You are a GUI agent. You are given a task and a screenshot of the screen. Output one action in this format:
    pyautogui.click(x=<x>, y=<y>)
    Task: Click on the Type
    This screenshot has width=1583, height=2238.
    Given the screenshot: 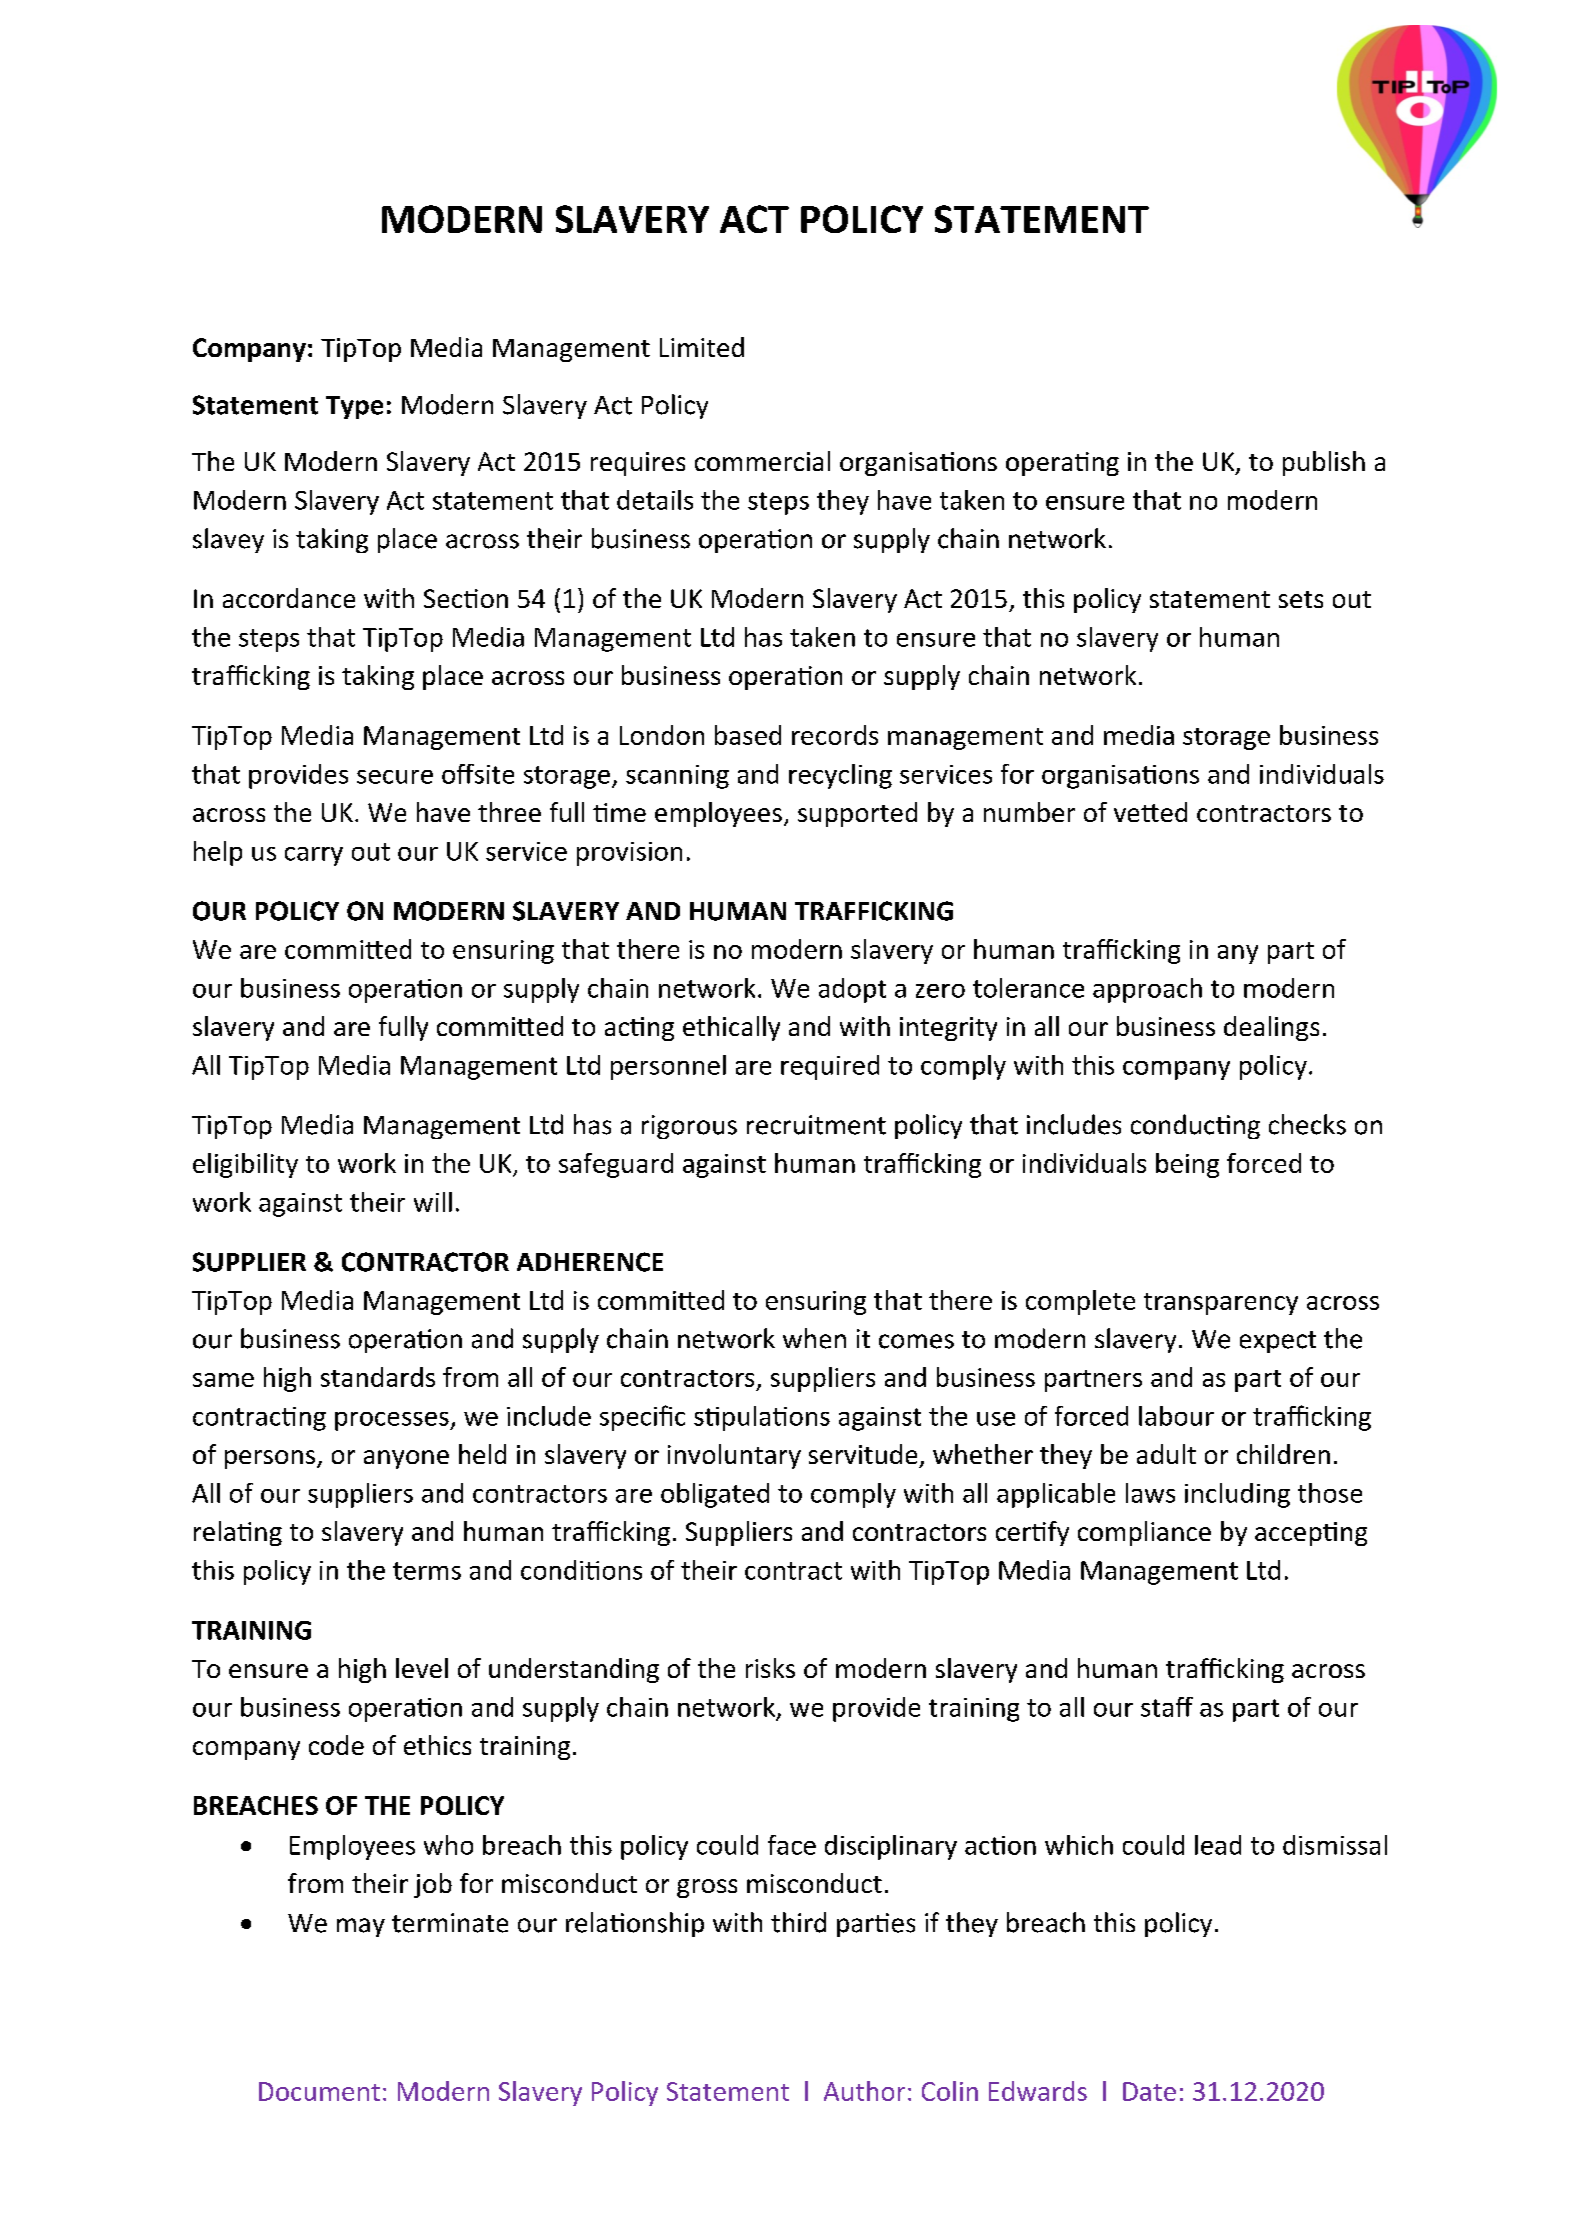 What is the action you would take?
    pyautogui.click(x=354, y=407)
